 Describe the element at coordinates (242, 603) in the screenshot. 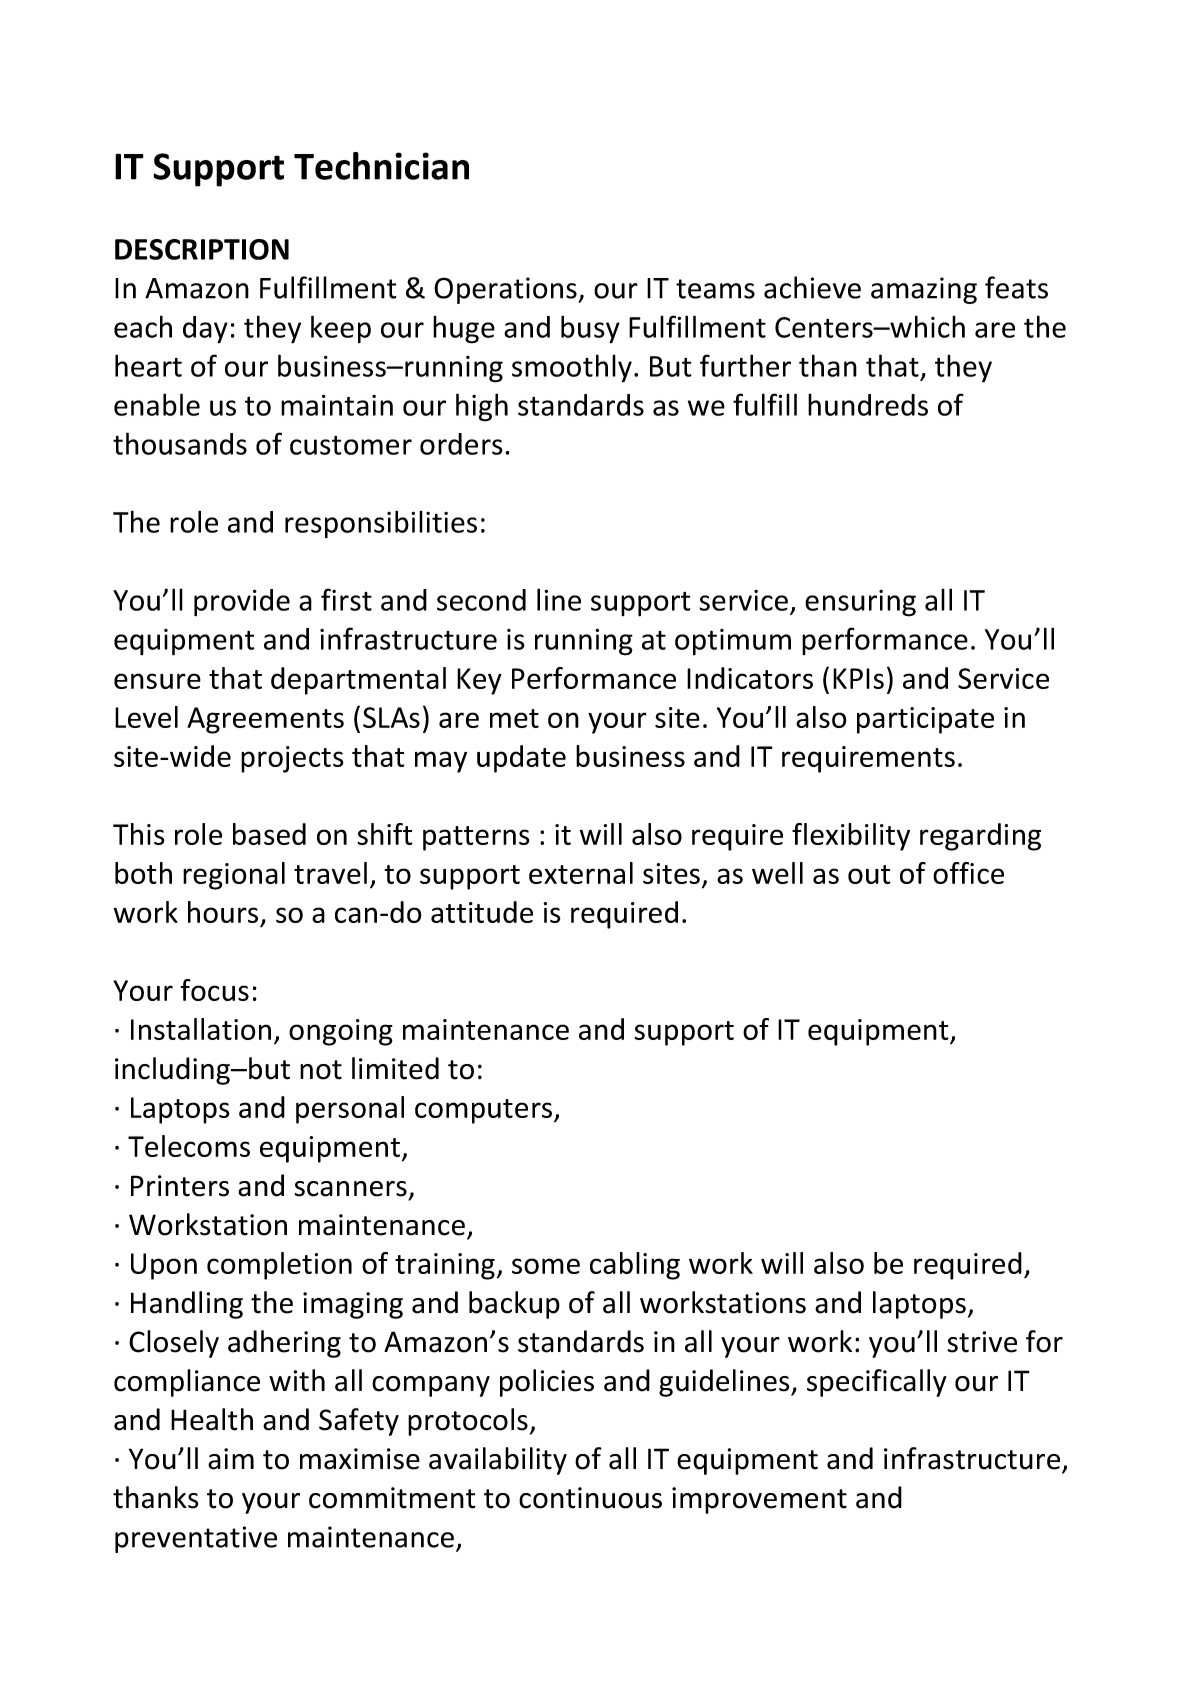

I see `provide` at that location.
